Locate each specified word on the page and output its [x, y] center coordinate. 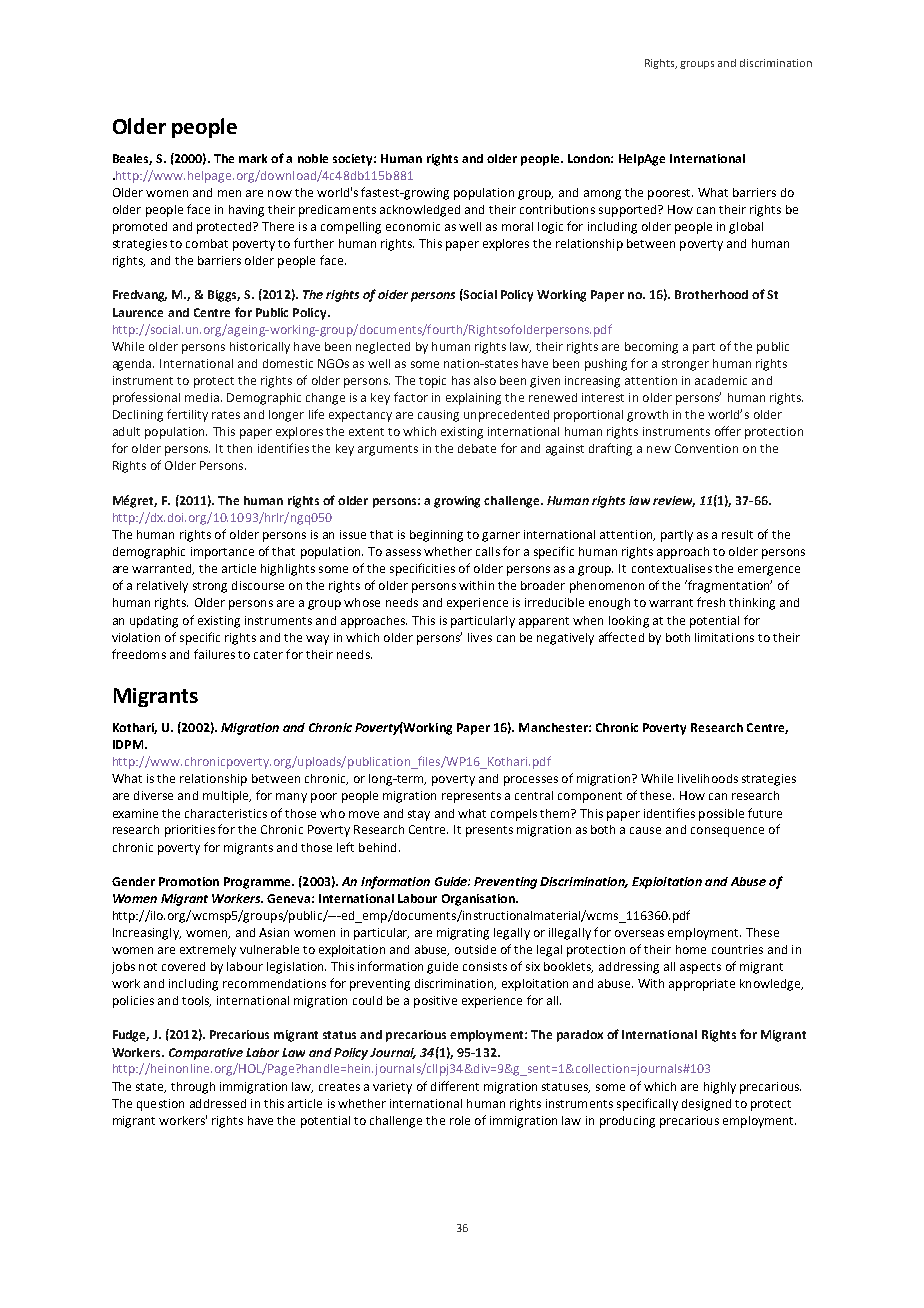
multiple [227, 797]
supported [629, 211]
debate [477, 448]
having [246, 211]
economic [413, 226]
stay [419, 815]
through [193, 1088]
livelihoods [708, 778]
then [239, 448]
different [455, 1086]
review [674, 501]
